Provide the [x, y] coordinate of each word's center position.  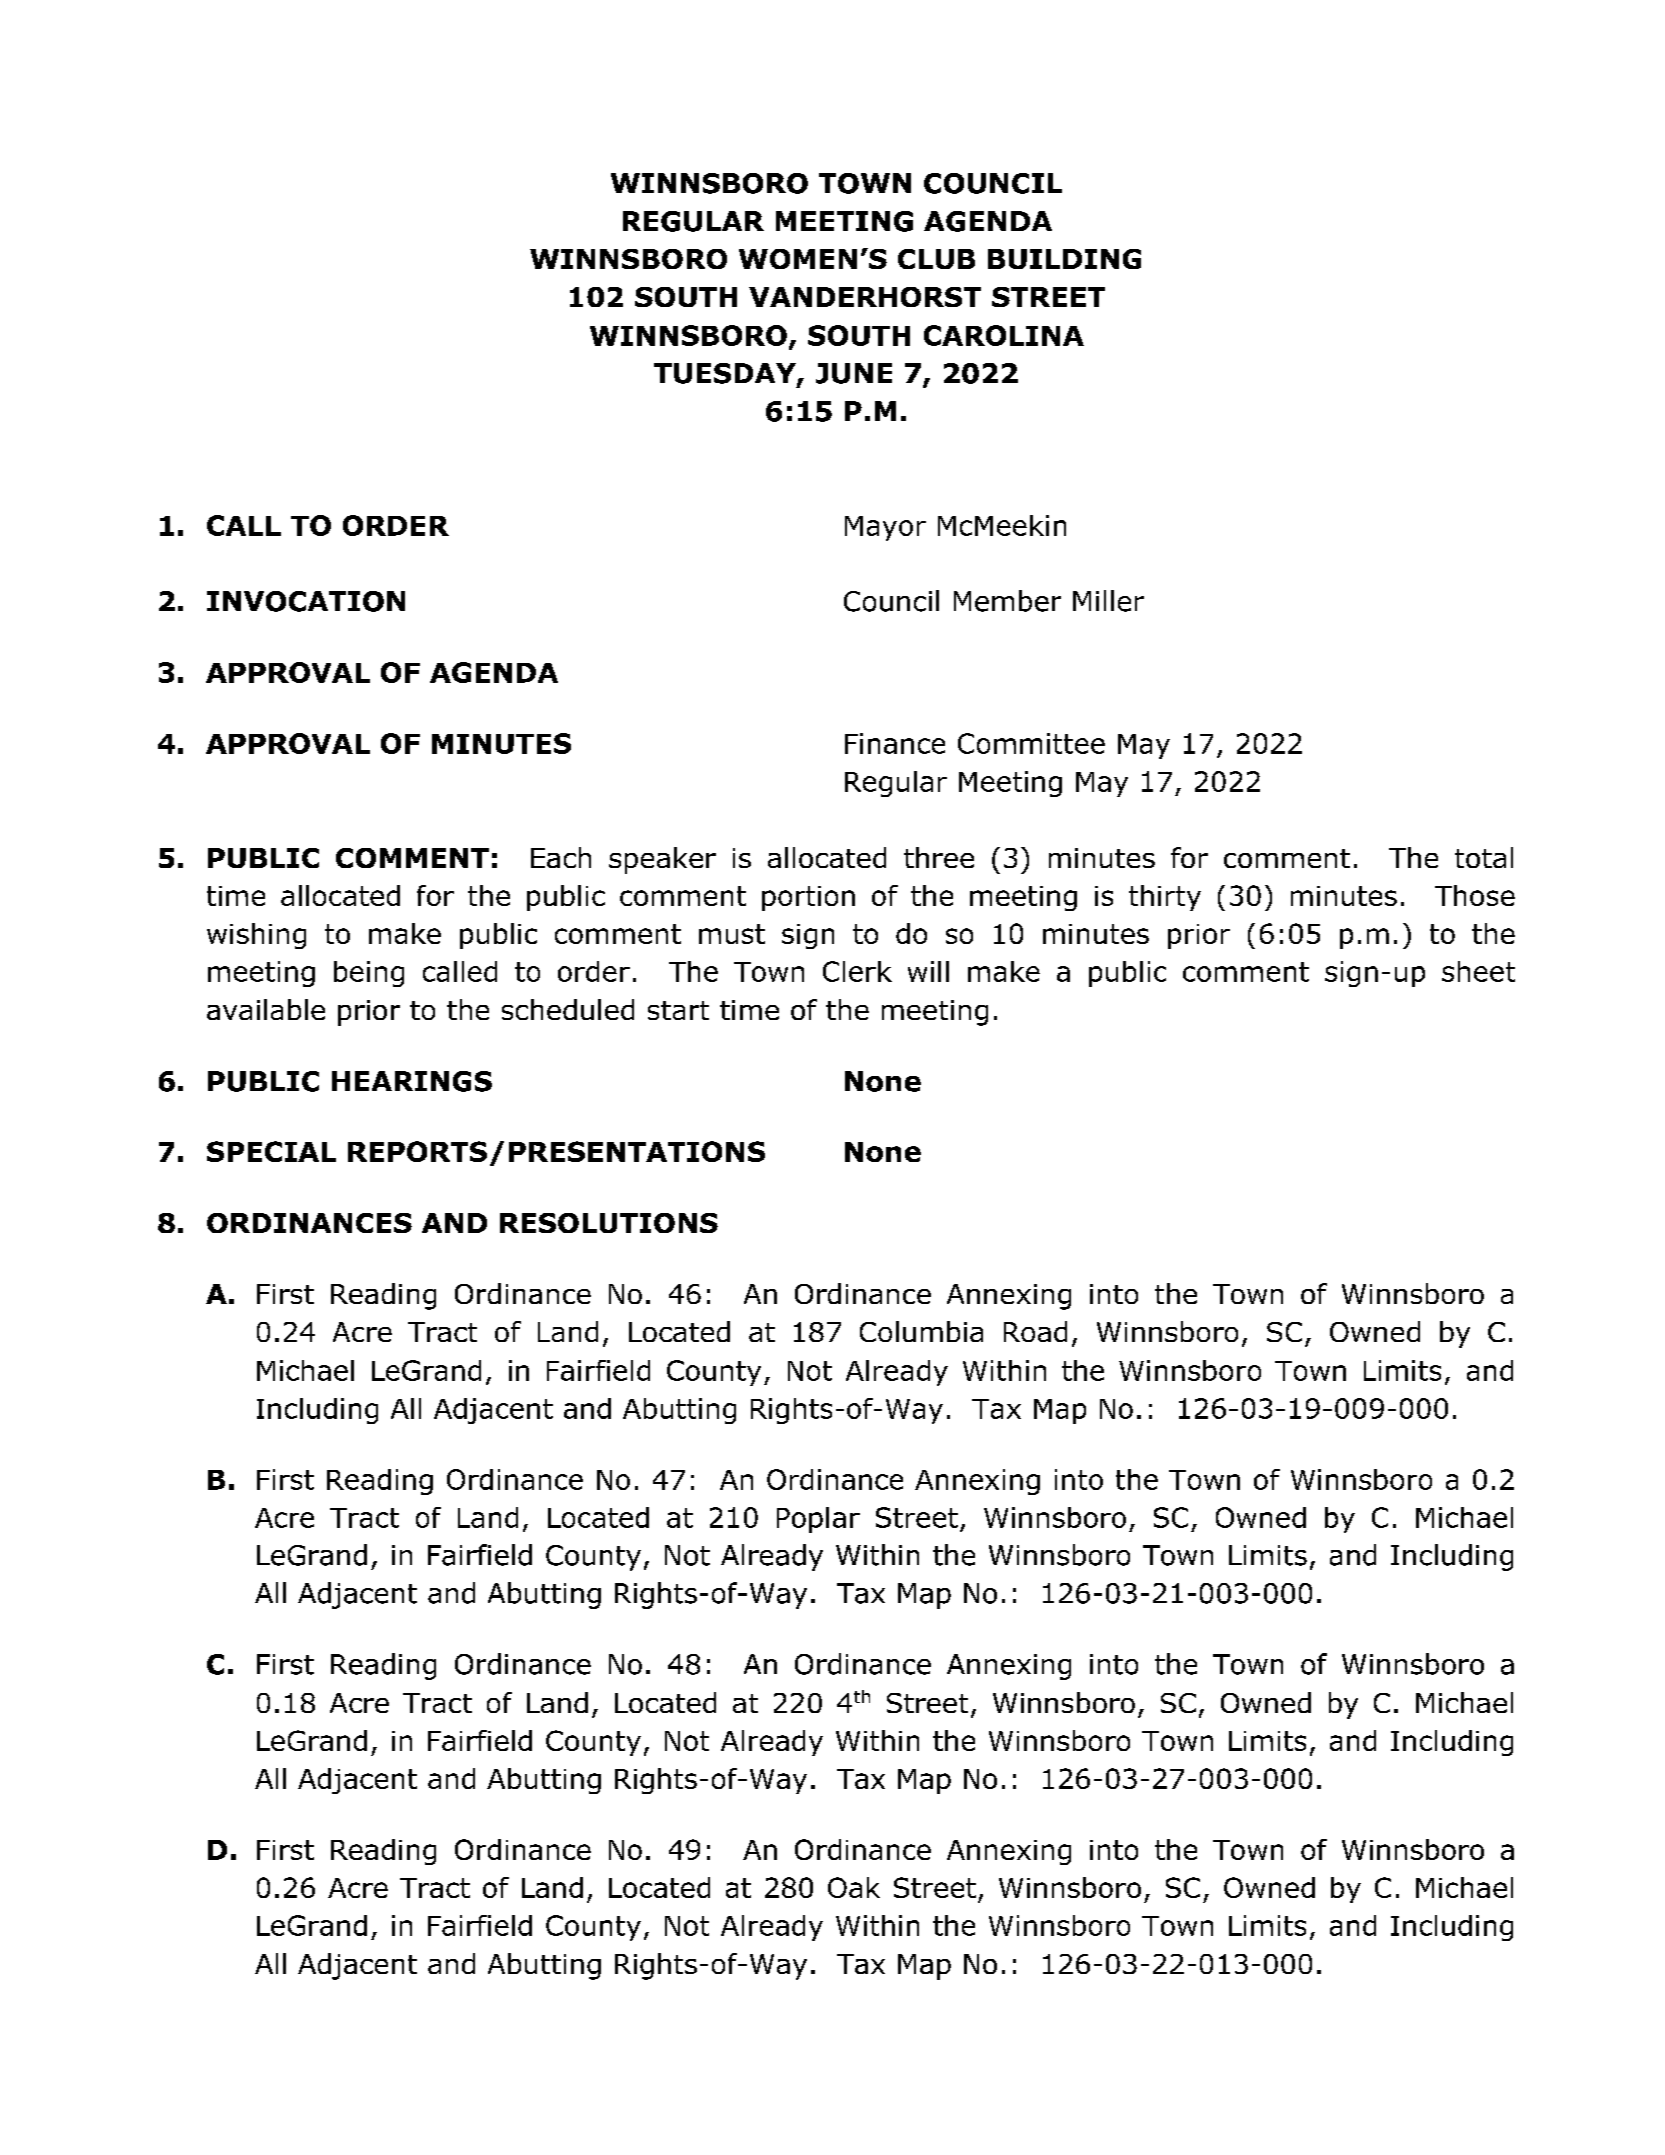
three [939, 857]
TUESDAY [726, 374]
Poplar [818, 1520]
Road [1035, 1331]
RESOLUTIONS [609, 1223]
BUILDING [1064, 259]
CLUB [936, 259]
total [1484, 857]
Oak [854, 1887]
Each [561, 857]
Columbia [921, 1331]
